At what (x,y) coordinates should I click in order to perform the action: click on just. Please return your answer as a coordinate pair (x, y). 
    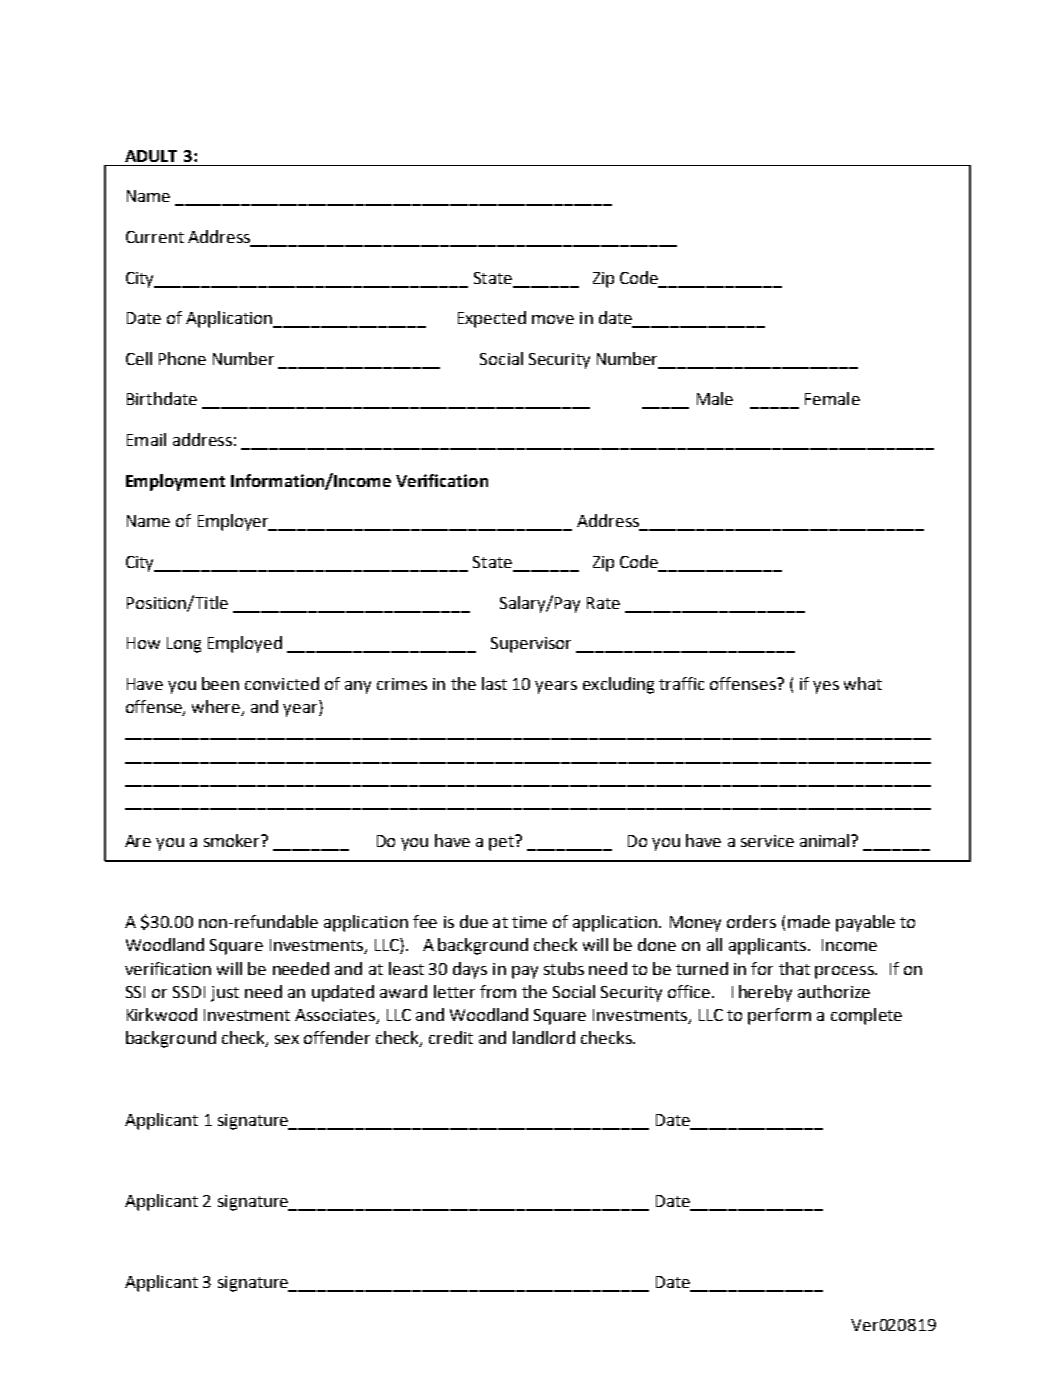
    Looking at the image, I should click on (225, 994).
